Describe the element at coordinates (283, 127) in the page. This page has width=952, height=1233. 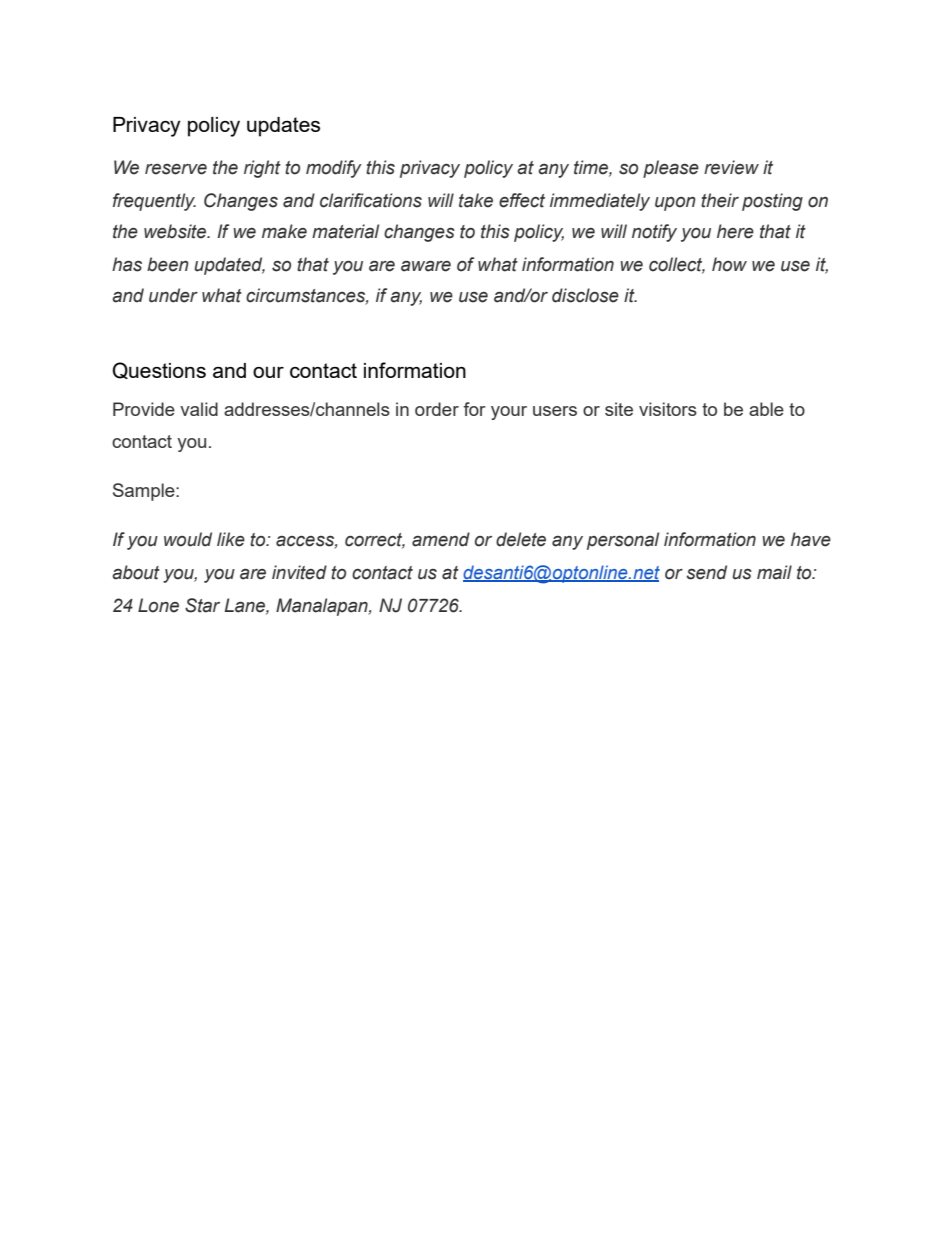
I see `updates` at that location.
